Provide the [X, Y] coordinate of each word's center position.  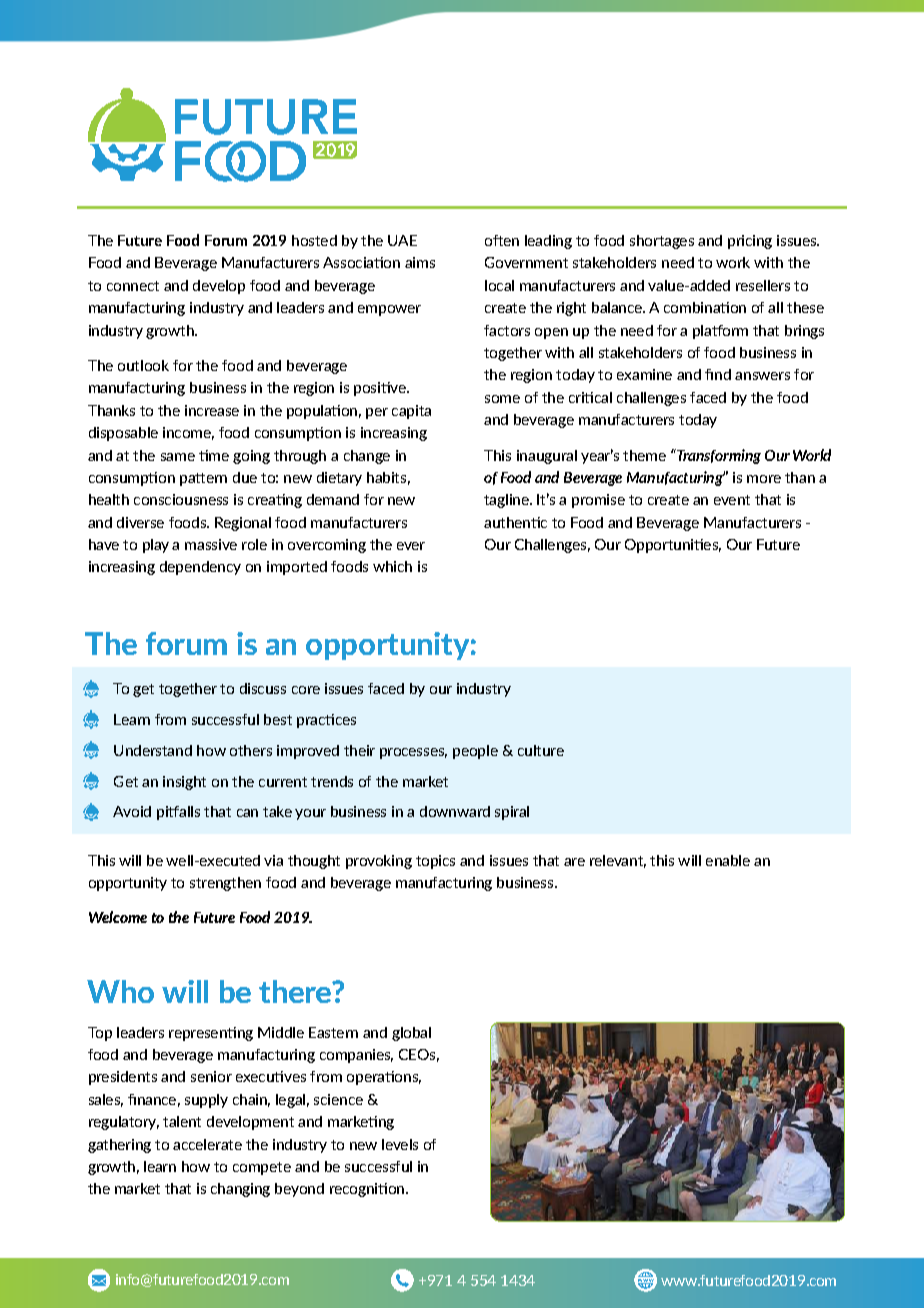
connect [133, 286]
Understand [153, 750]
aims [420, 262]
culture [541, 750]
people [475, 752]
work [733, 262]
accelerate [207, 1144]
